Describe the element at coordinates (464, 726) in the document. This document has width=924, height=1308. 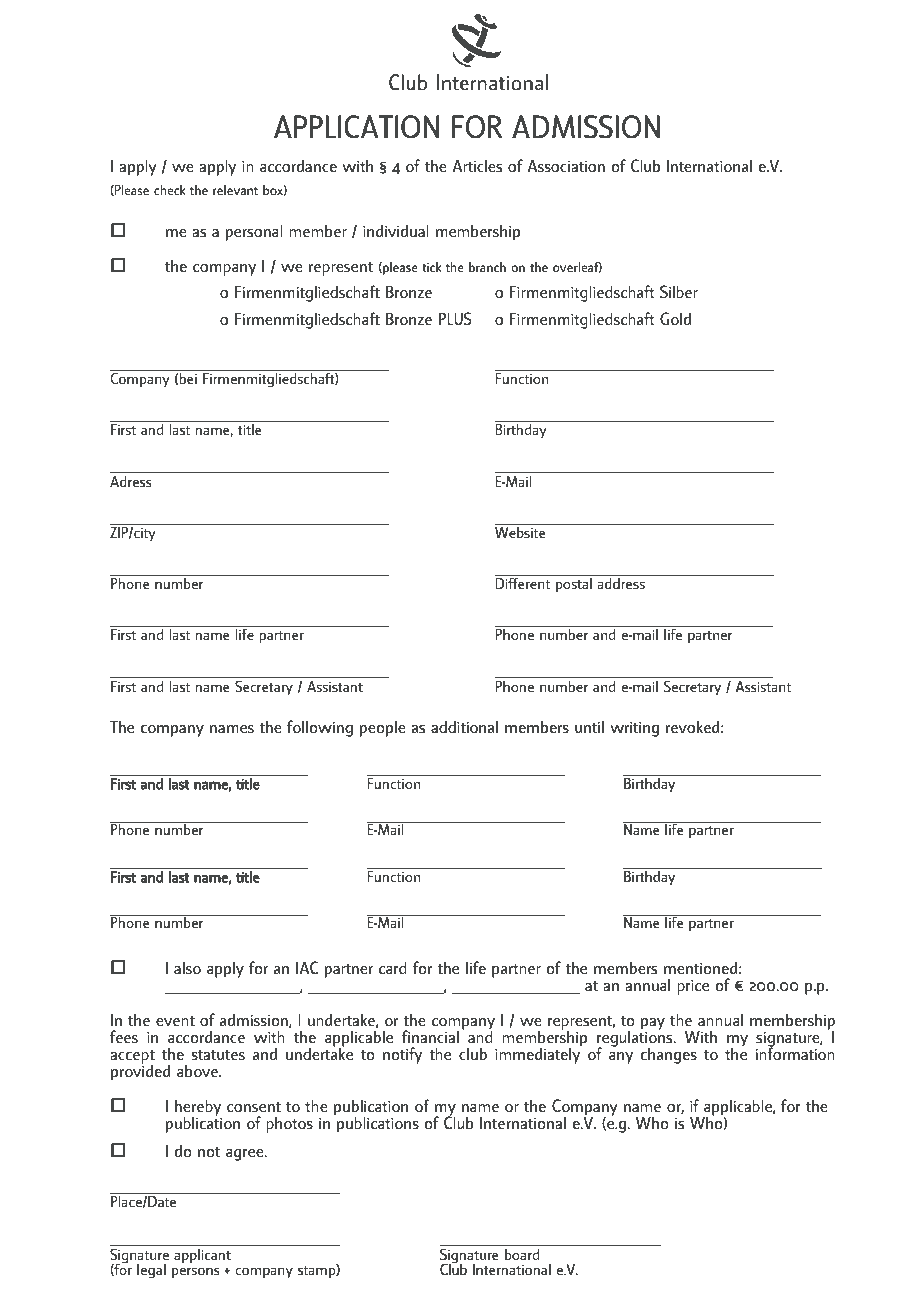
I see `additional` at that location.
